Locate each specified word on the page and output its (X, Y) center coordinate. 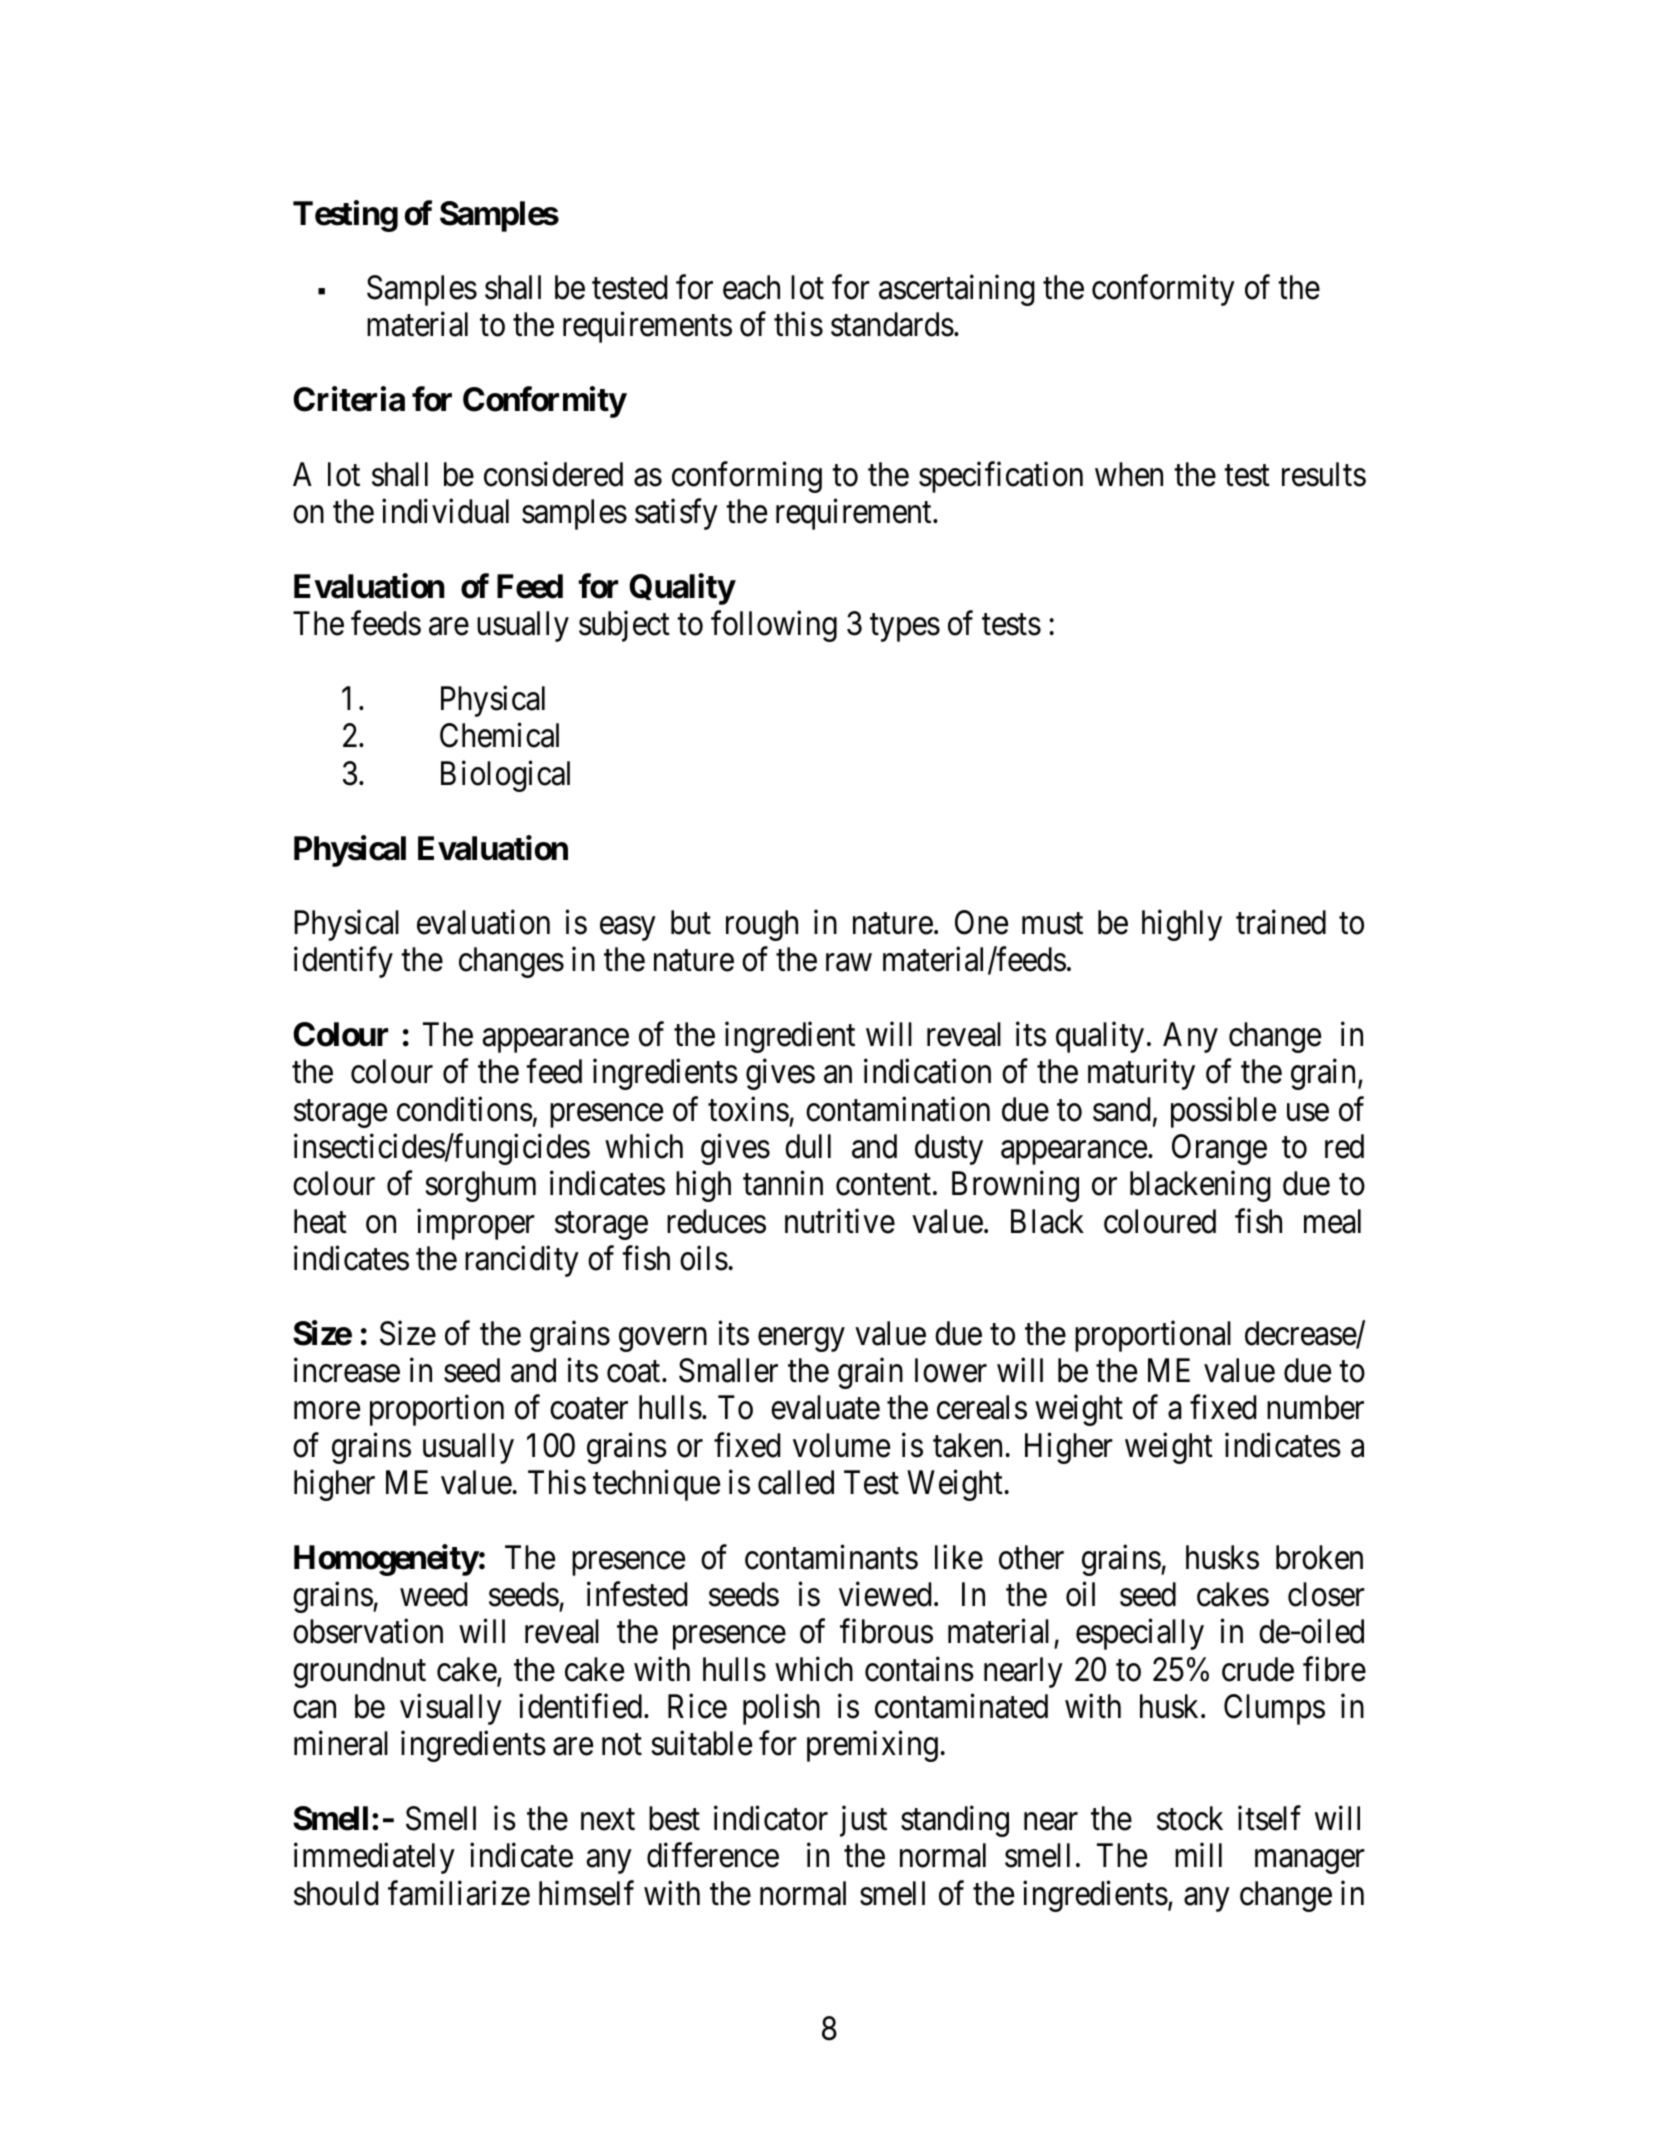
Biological (505, 776)
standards (892, 324)
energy (801, 1340)
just (863, 1821)
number (1315, 1407)
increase (347, 1370)
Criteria (349, 399)
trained (1281, 922)
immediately (374, 1858)
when (1129, 474)
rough (762, 925)
